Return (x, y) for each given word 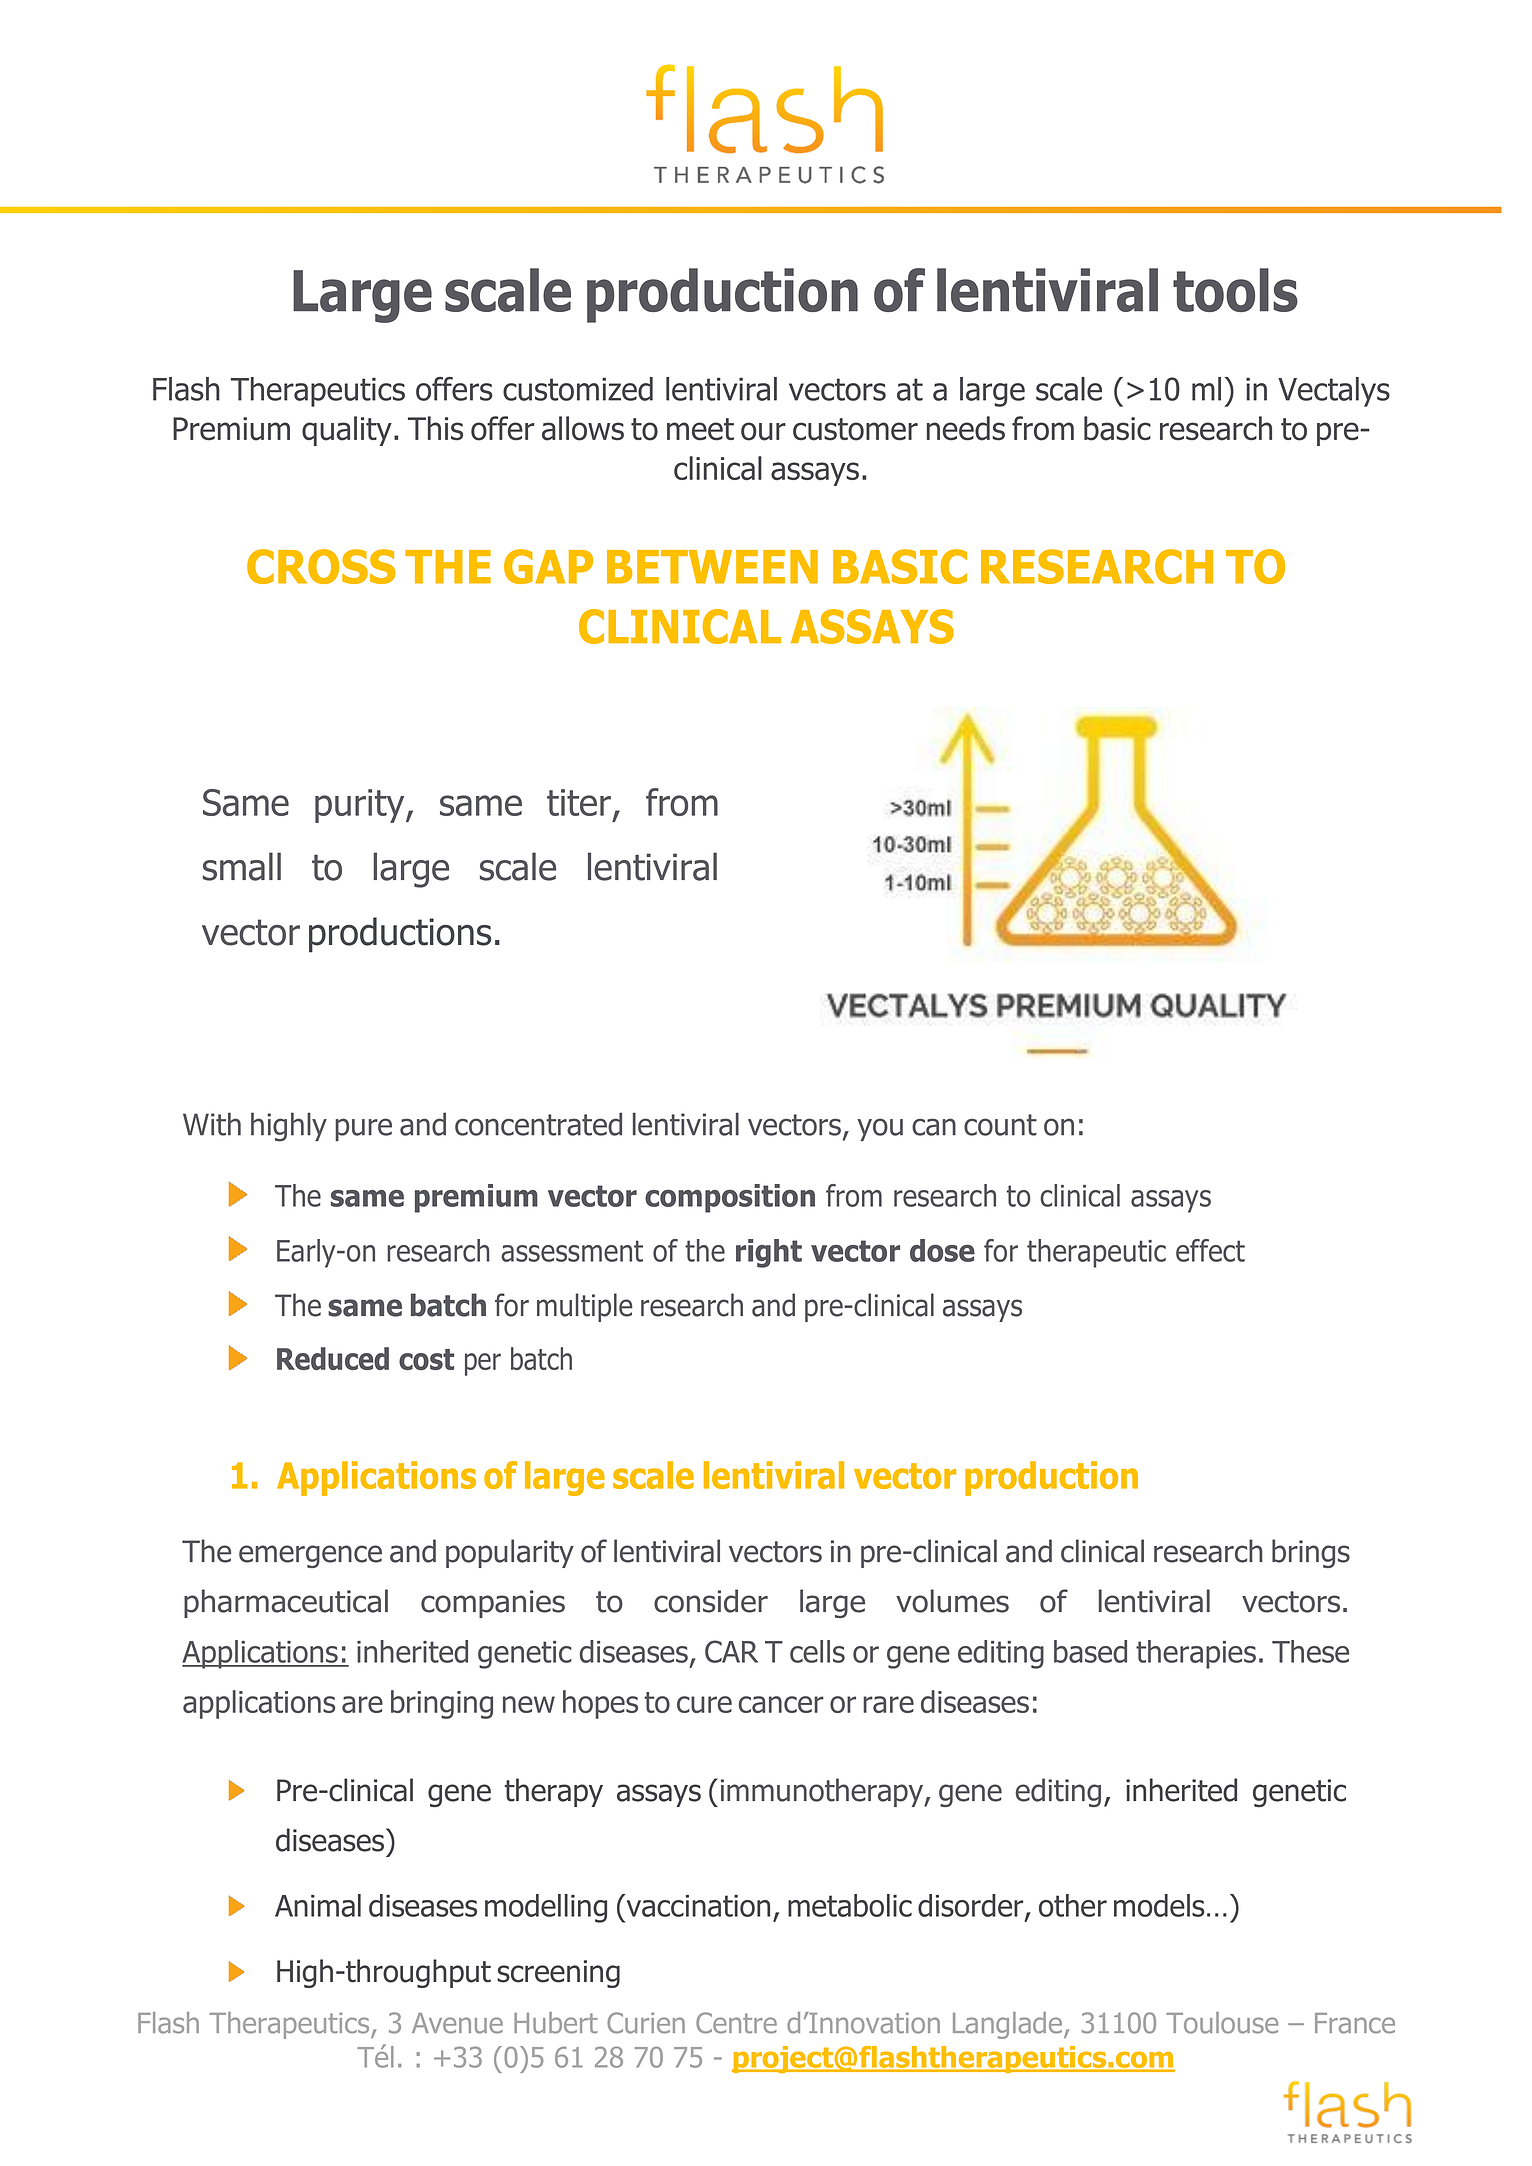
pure (363, 1129)
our (763, 431)
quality (347, 431)
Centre (736, 2023)
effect (1210, 1250)
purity (361, 806)
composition (730, 1198)
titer (579, 802)
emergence (310, 1556)
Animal (318, 1905)
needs (966, 428)
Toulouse (1222, 2023)
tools (1235, 290)
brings (1311, 1553)
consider (711, 1601)
